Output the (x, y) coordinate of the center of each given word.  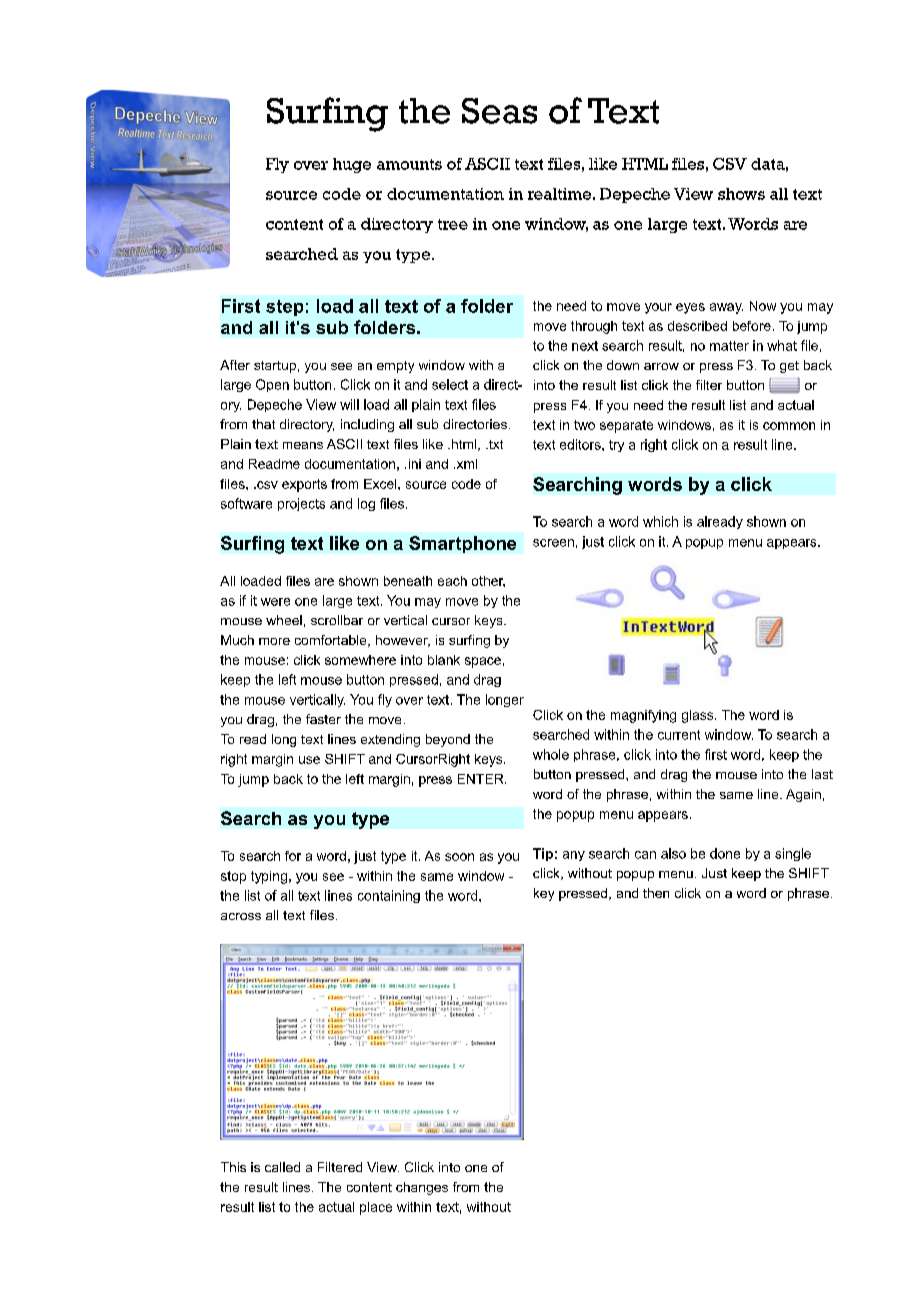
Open (272, 385)
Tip (543, 854)
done (725, 853)
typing (269, 877)
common (789, 426)
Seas (499, 111)
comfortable (332, 641)
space (483, 662)
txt (495, 444)
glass (699, 716)
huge (352, 165)
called (282, 1167)
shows (741, 194)
